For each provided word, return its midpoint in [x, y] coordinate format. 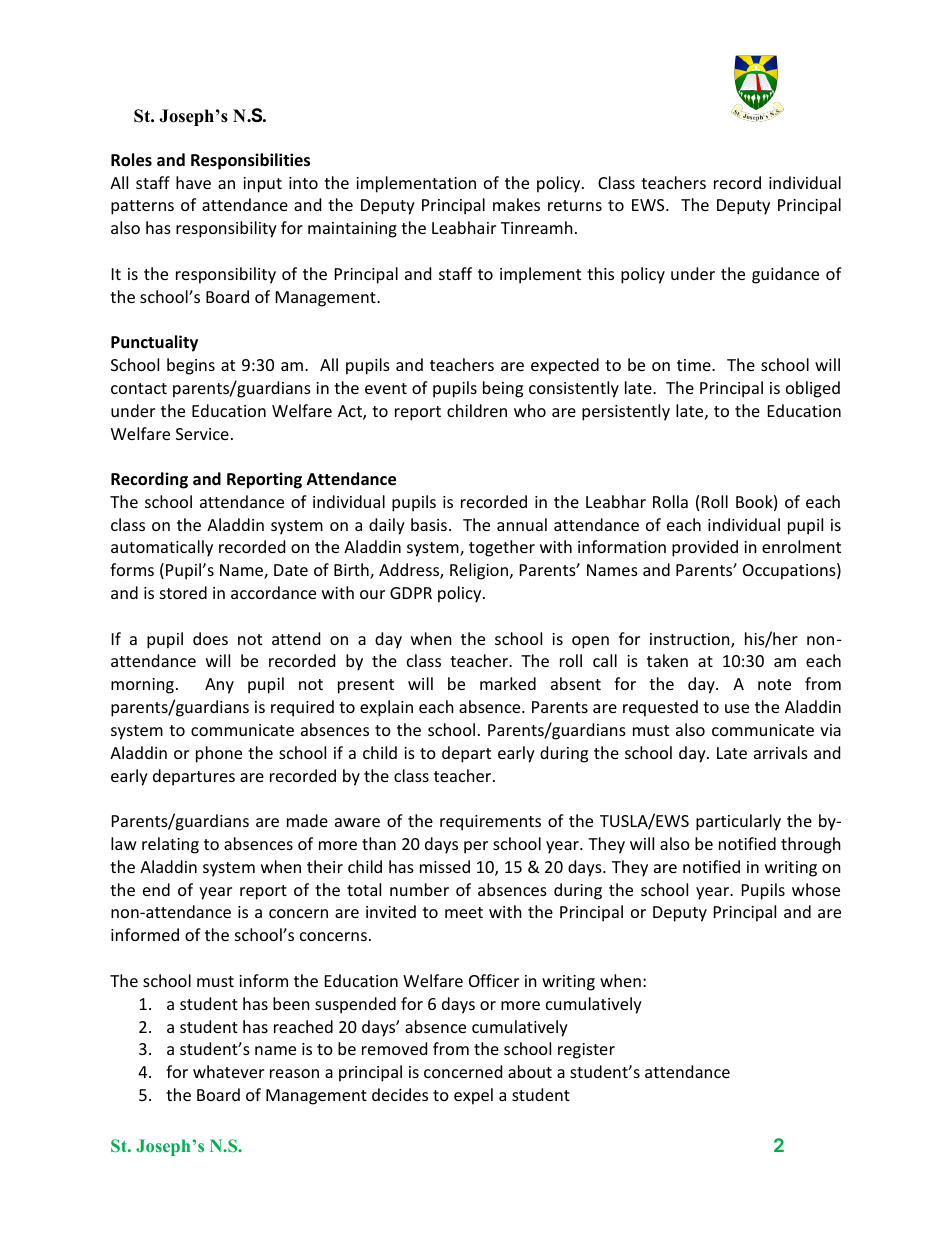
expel [473, 1096]
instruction [691, 640]
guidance [785, 275]
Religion [479, 571]
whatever [228, 1071]
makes [516, 204]
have [193, 182]
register [586, 1051]
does [210, 638]
